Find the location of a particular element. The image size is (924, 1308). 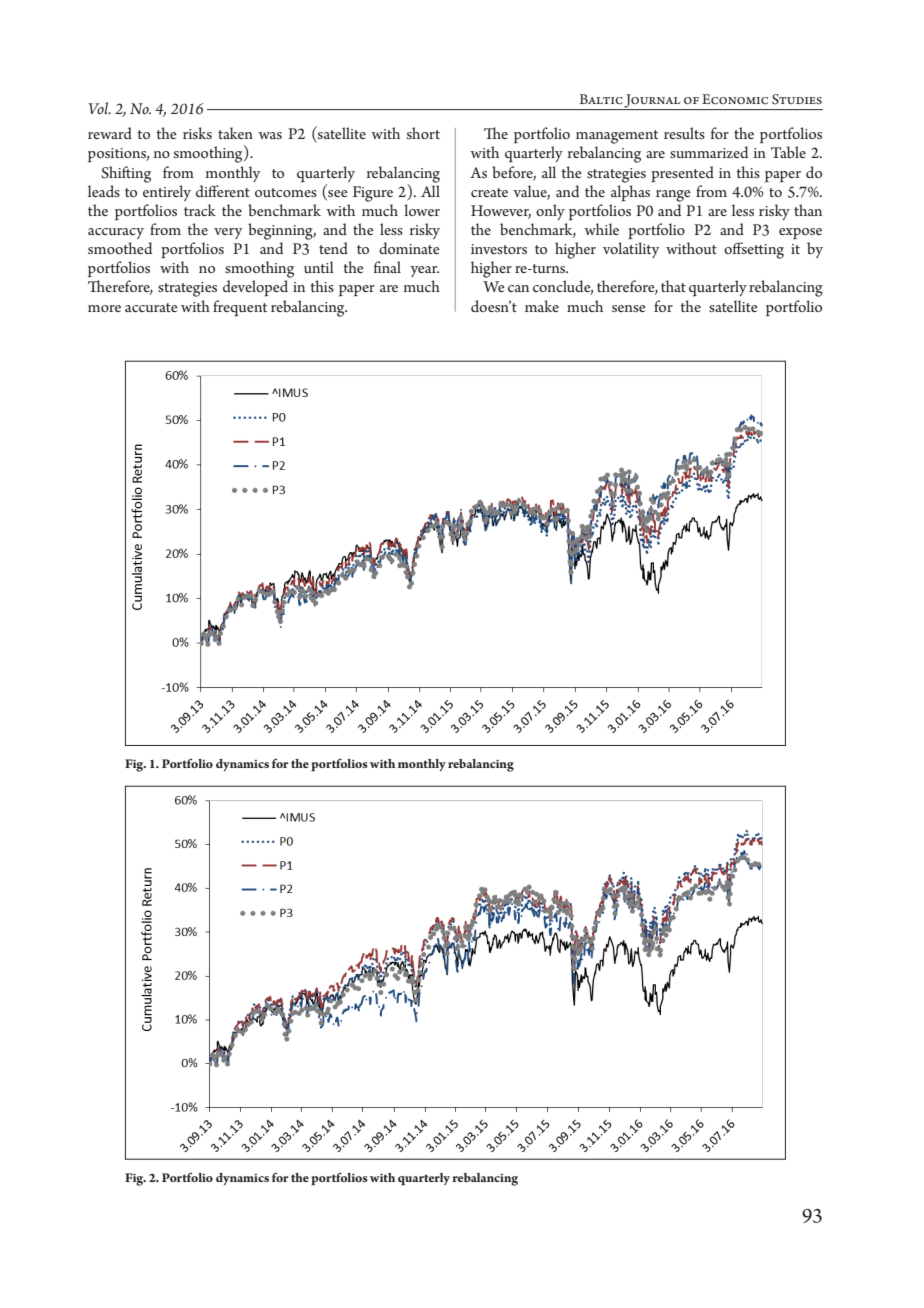

accurate is located at coordinates (151, 307).
